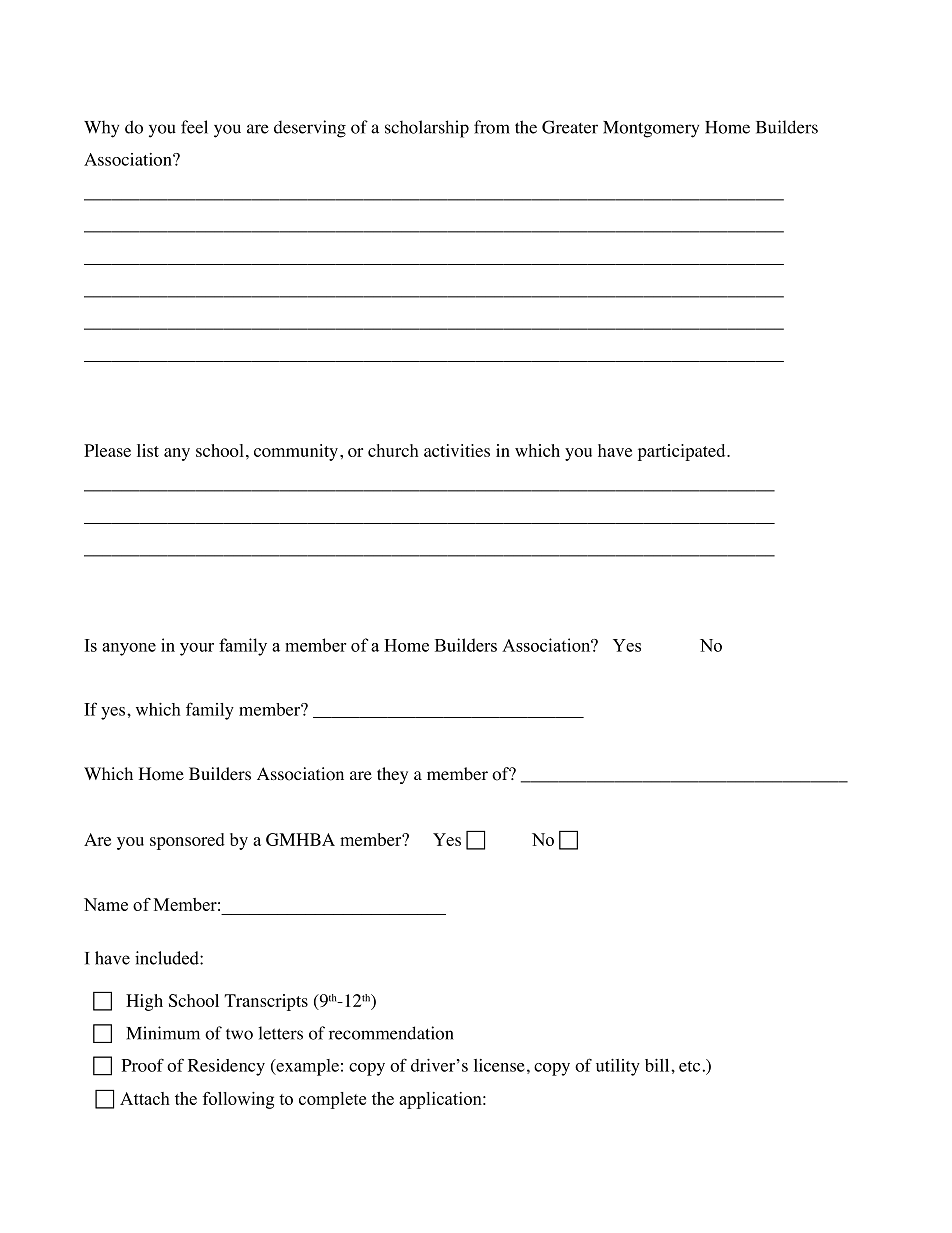  What do you see at coordinates (651, 129) in the screenshot?
I see `Montgomery` at bounding box center [651, 129].
